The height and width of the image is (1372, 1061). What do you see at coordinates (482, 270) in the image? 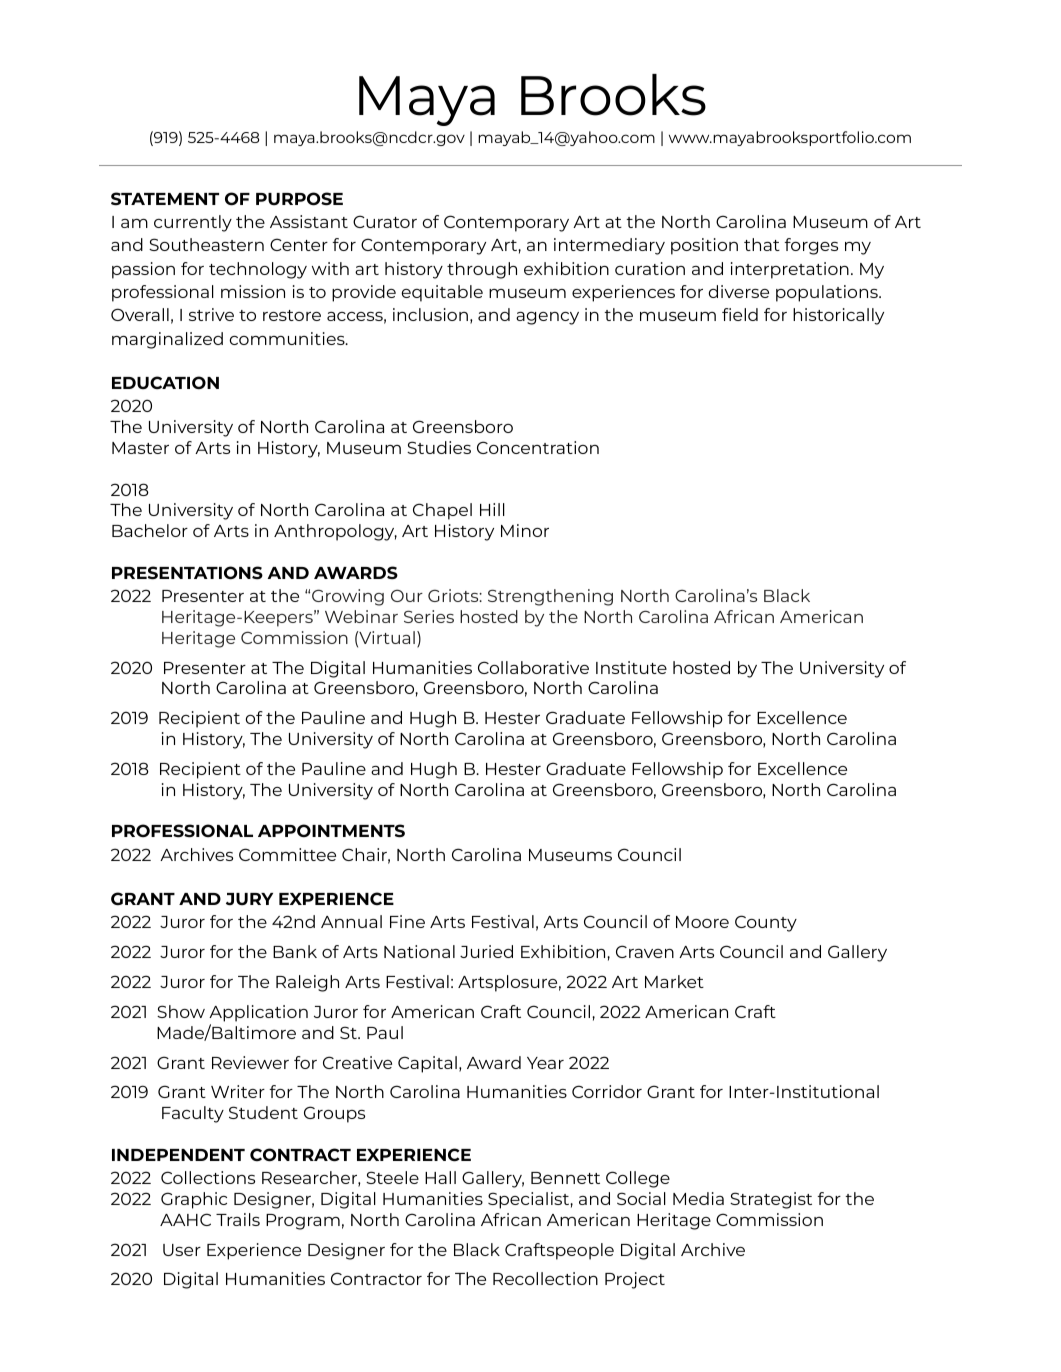
I see `through` at bounding box center [482, 270].
